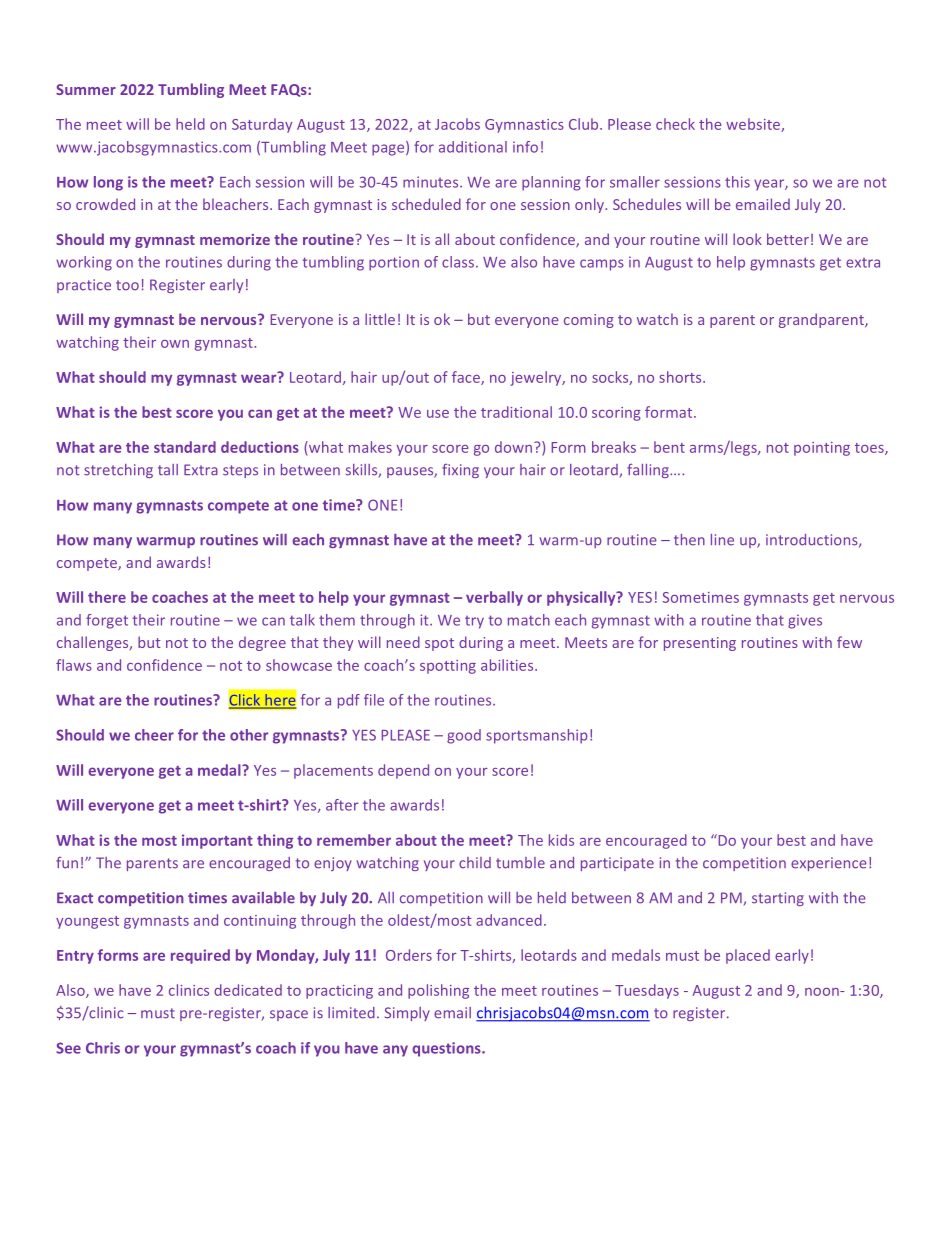  I want to click on face, so click(467, 378).
